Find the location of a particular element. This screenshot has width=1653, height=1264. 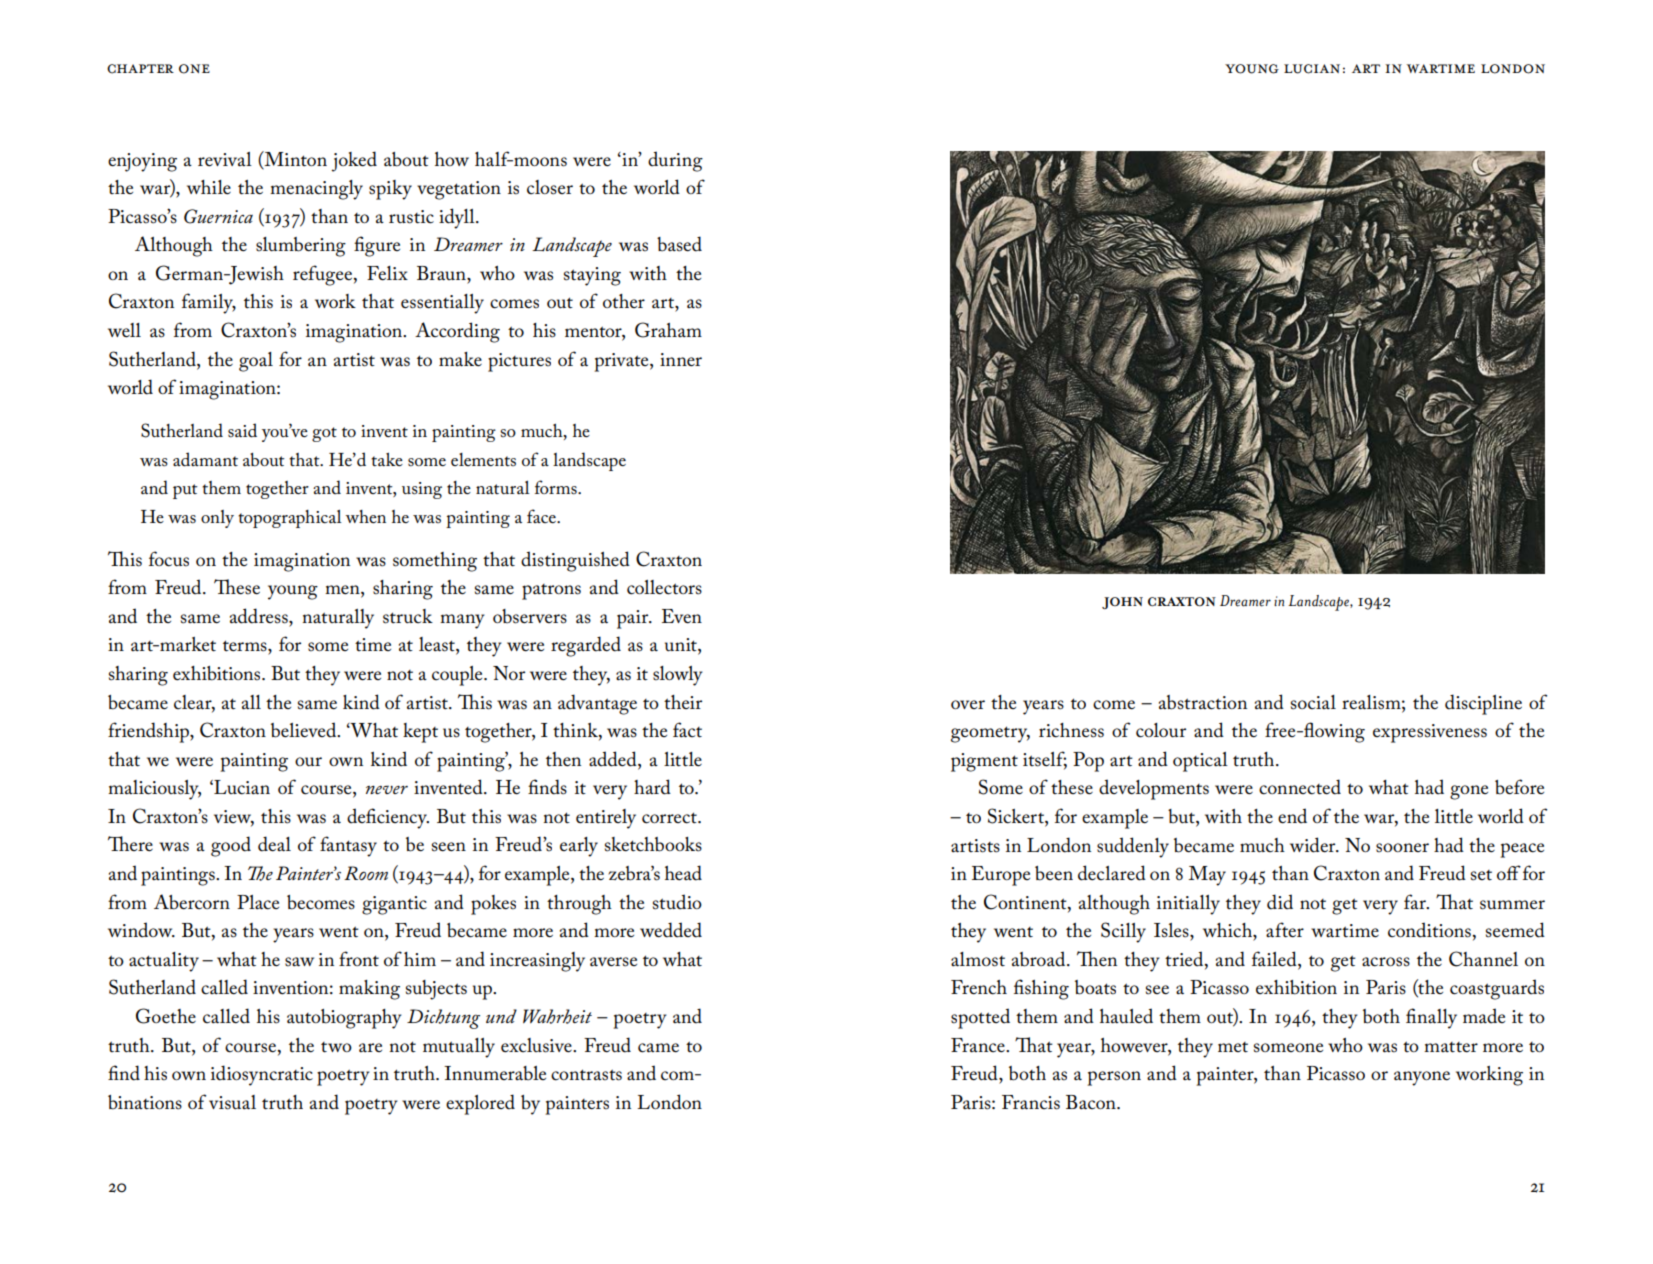

idiosyncratic is located at coordinates (262, 1075).
